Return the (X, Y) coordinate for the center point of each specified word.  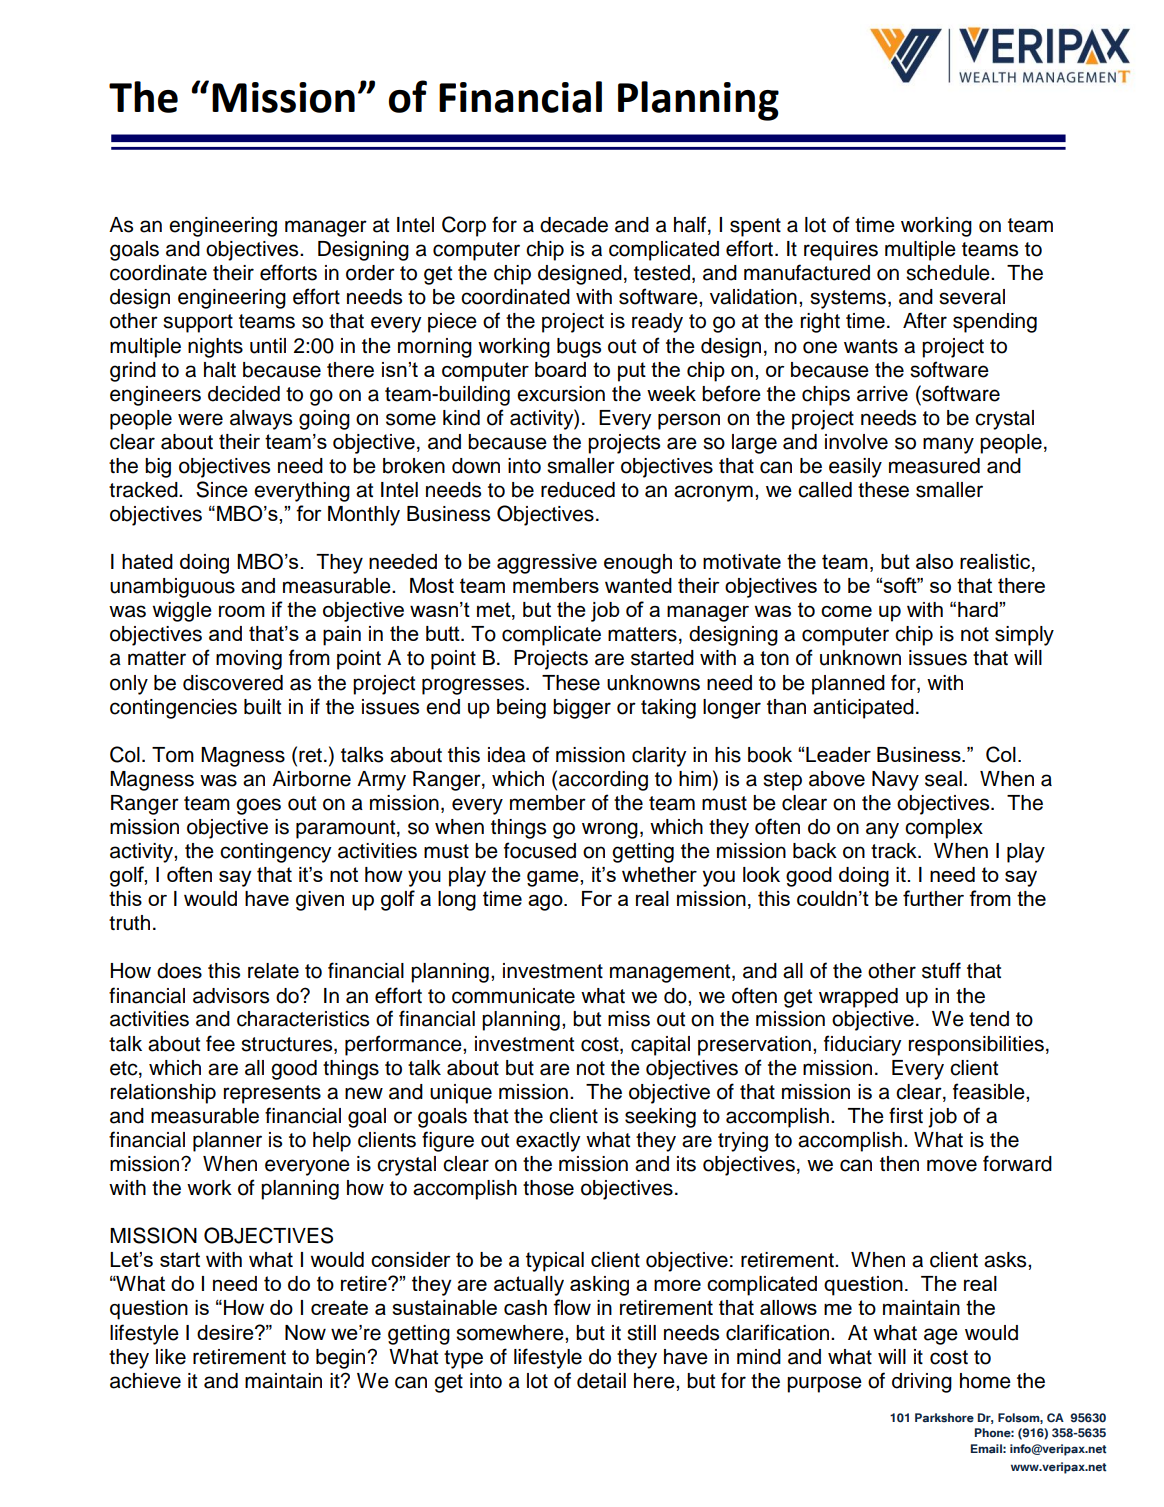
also (934, 561)
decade (574, 225)
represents (272, 1094)
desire (226, 1332)
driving (922, 1383)
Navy (895, 781)
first (906, 1115)
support (198, 323)
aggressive (547, 564)
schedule (949, 273)
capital (660, 1046)
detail (601, 1381)
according (603, 781)
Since (222, 489)
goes (258, 806)
